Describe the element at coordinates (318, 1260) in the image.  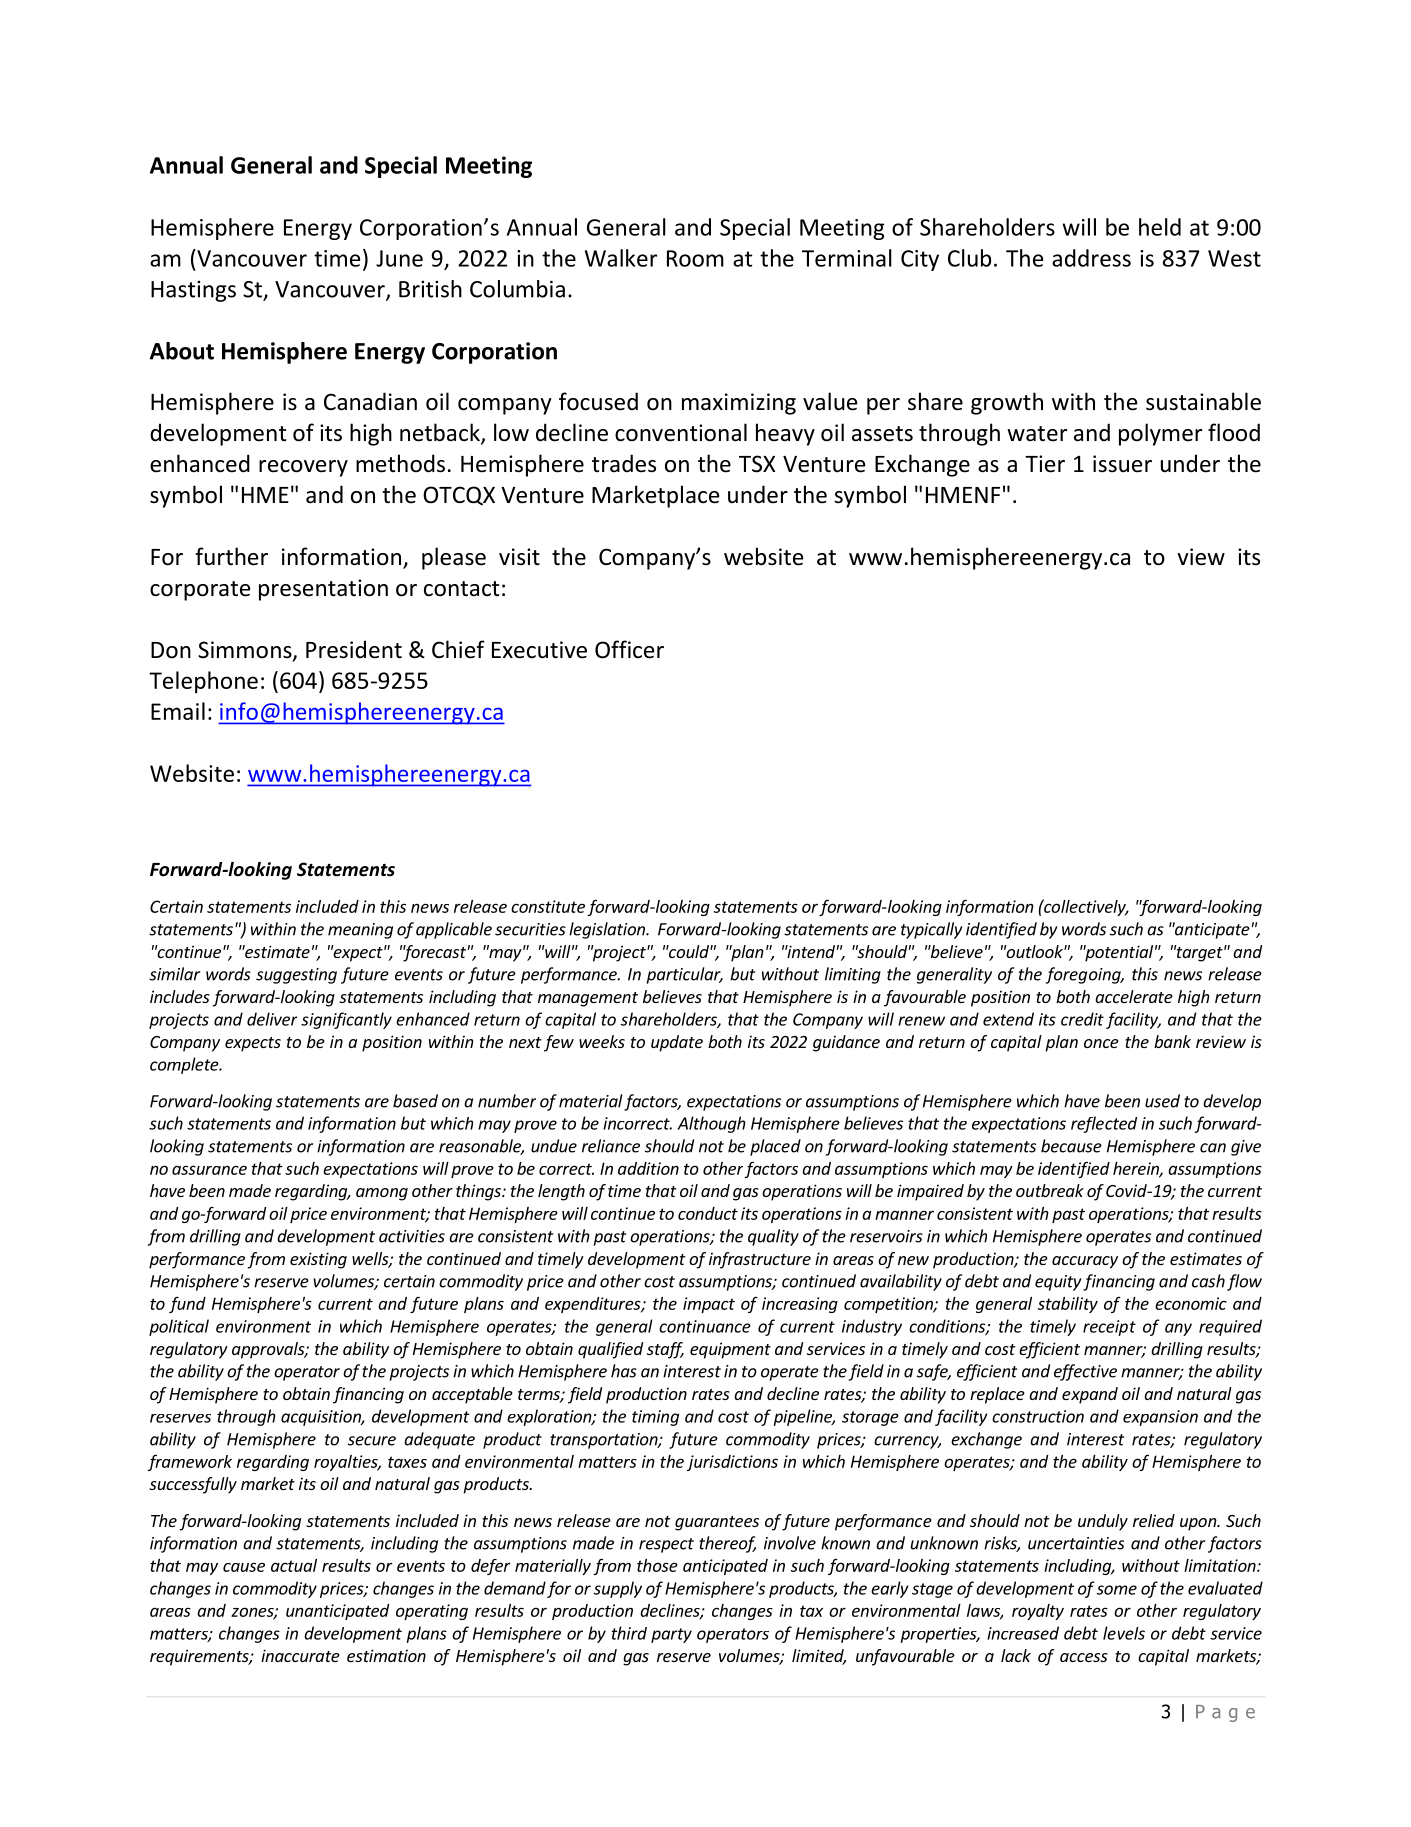
I see `existing` at that location.
